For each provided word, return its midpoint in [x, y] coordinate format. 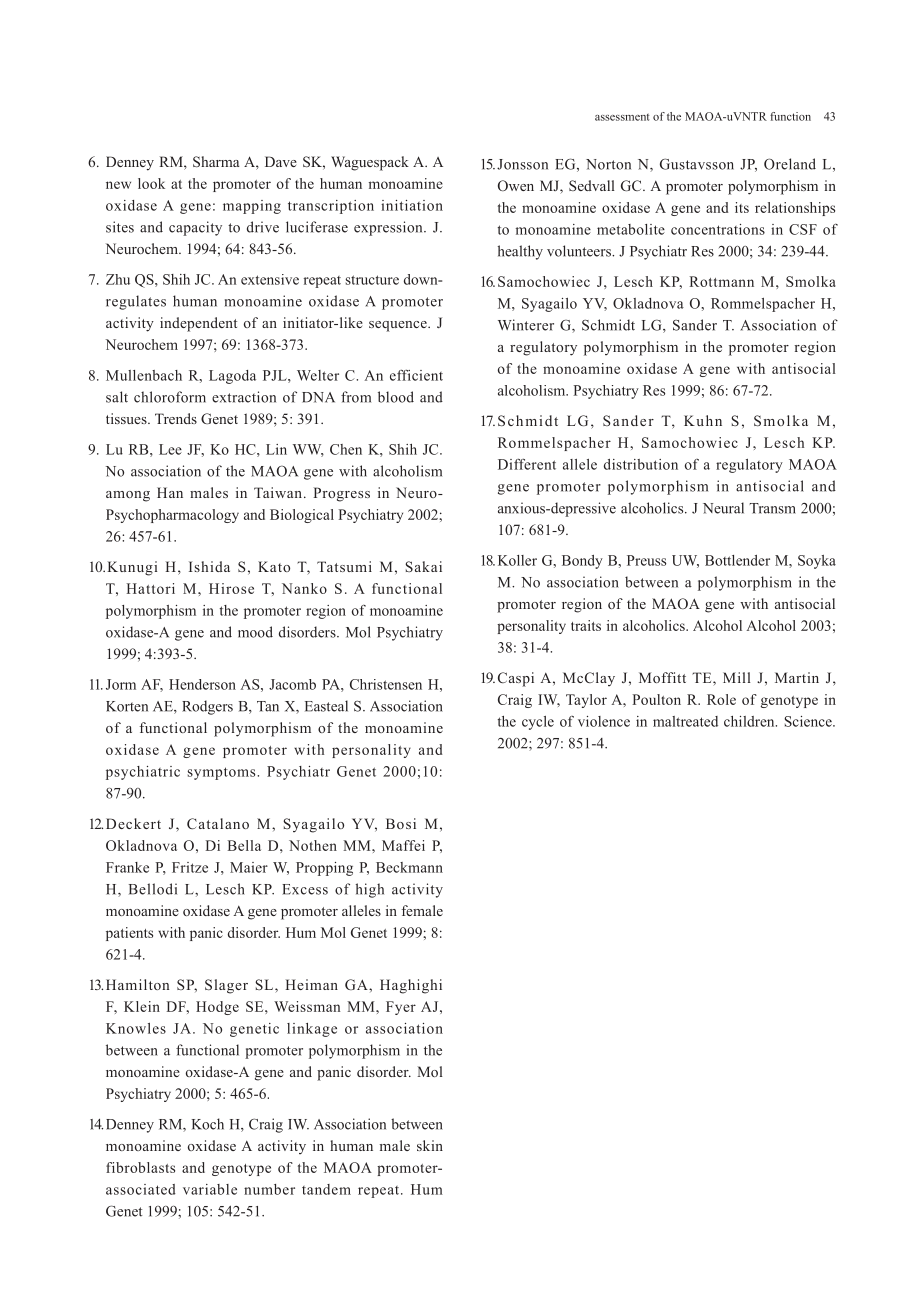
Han [170, 492]
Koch [208, 1124]
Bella [244, 845]
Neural [723, 508]
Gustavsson [697, 164]
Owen [516, 185]
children [750, 721]
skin [430, 1145]
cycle [538, 723]
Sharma [216, 161]
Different [527, 464]
